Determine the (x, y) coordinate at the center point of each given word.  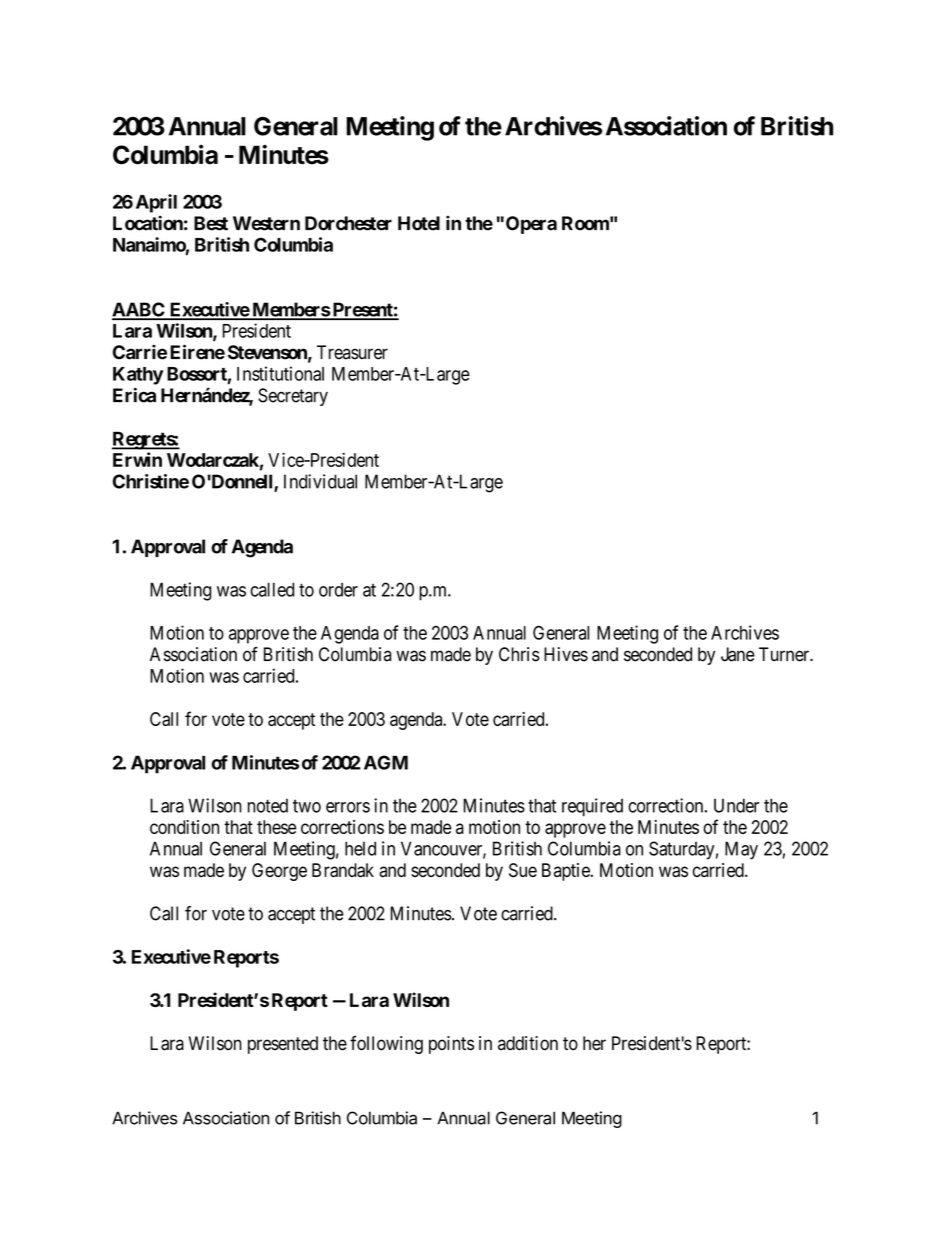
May (741, 850)
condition (184, 827)
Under (736, 805)
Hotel (419, 223)
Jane (738, 654)
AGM (386, 762)
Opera (531, 225)
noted (268, 805)
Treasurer (352, 352)
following (386, 1044)
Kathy (138, 376)
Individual (320, 481)
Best (211, 223)
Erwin (137, 459)
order (338, 590)
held (360, 848)
